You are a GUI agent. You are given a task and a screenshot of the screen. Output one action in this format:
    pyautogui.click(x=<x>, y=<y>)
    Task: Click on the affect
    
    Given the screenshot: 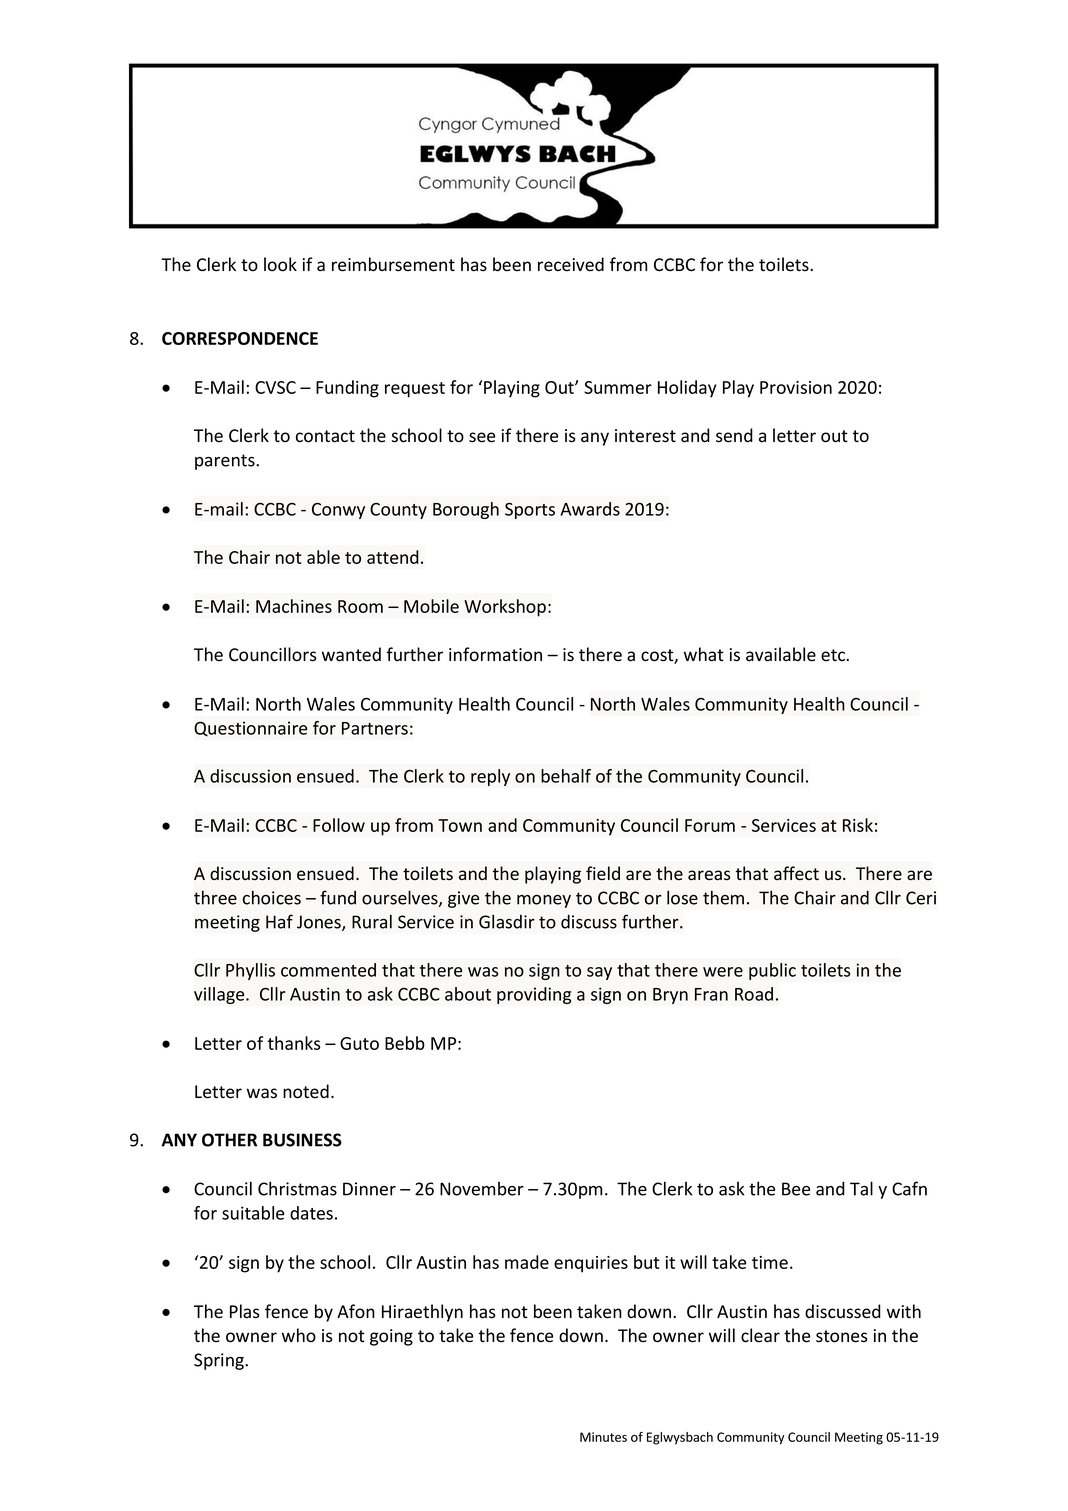 What is the action you would take?
    pyautogui.click(x=796, y=873)
